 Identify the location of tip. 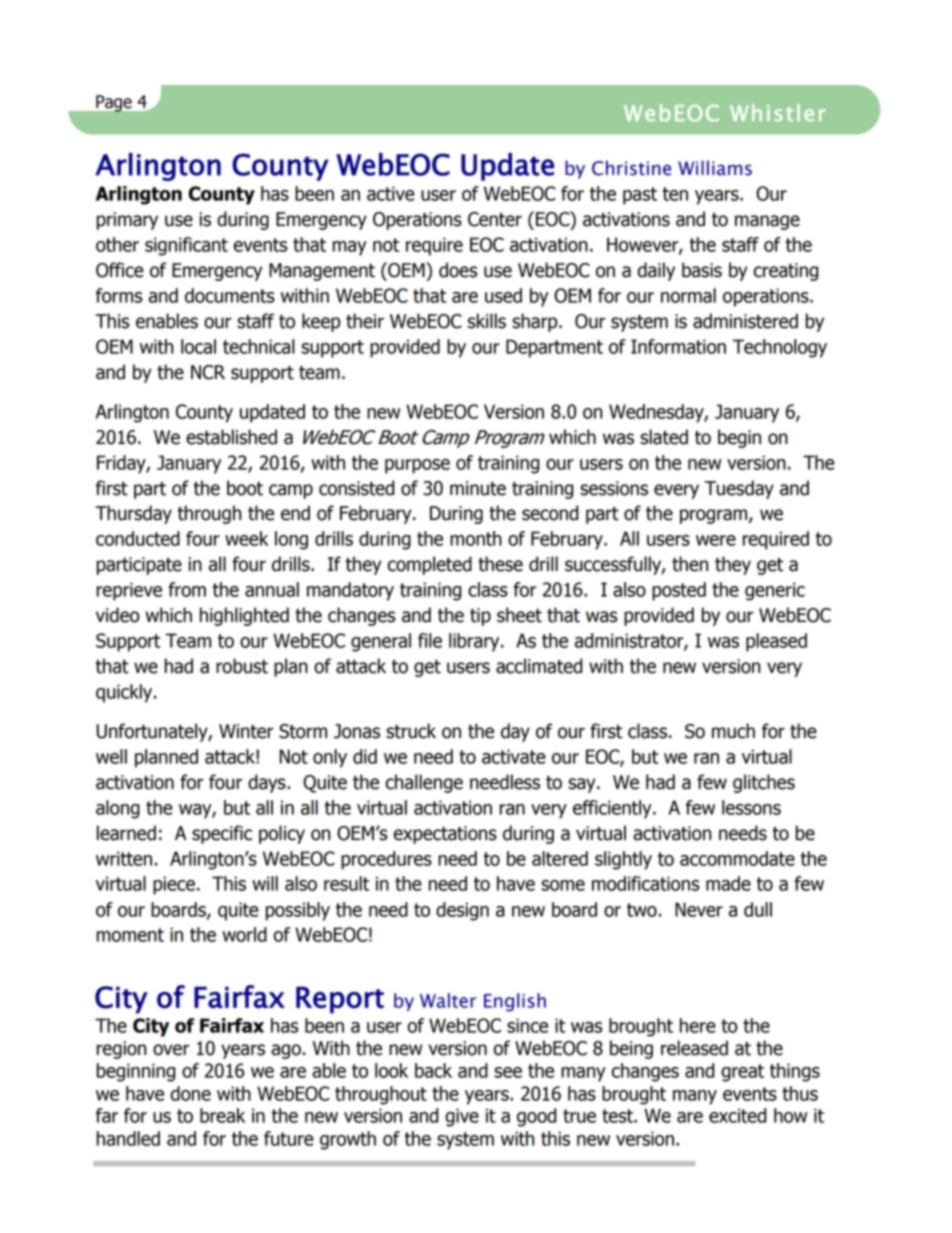
(480, 617).
